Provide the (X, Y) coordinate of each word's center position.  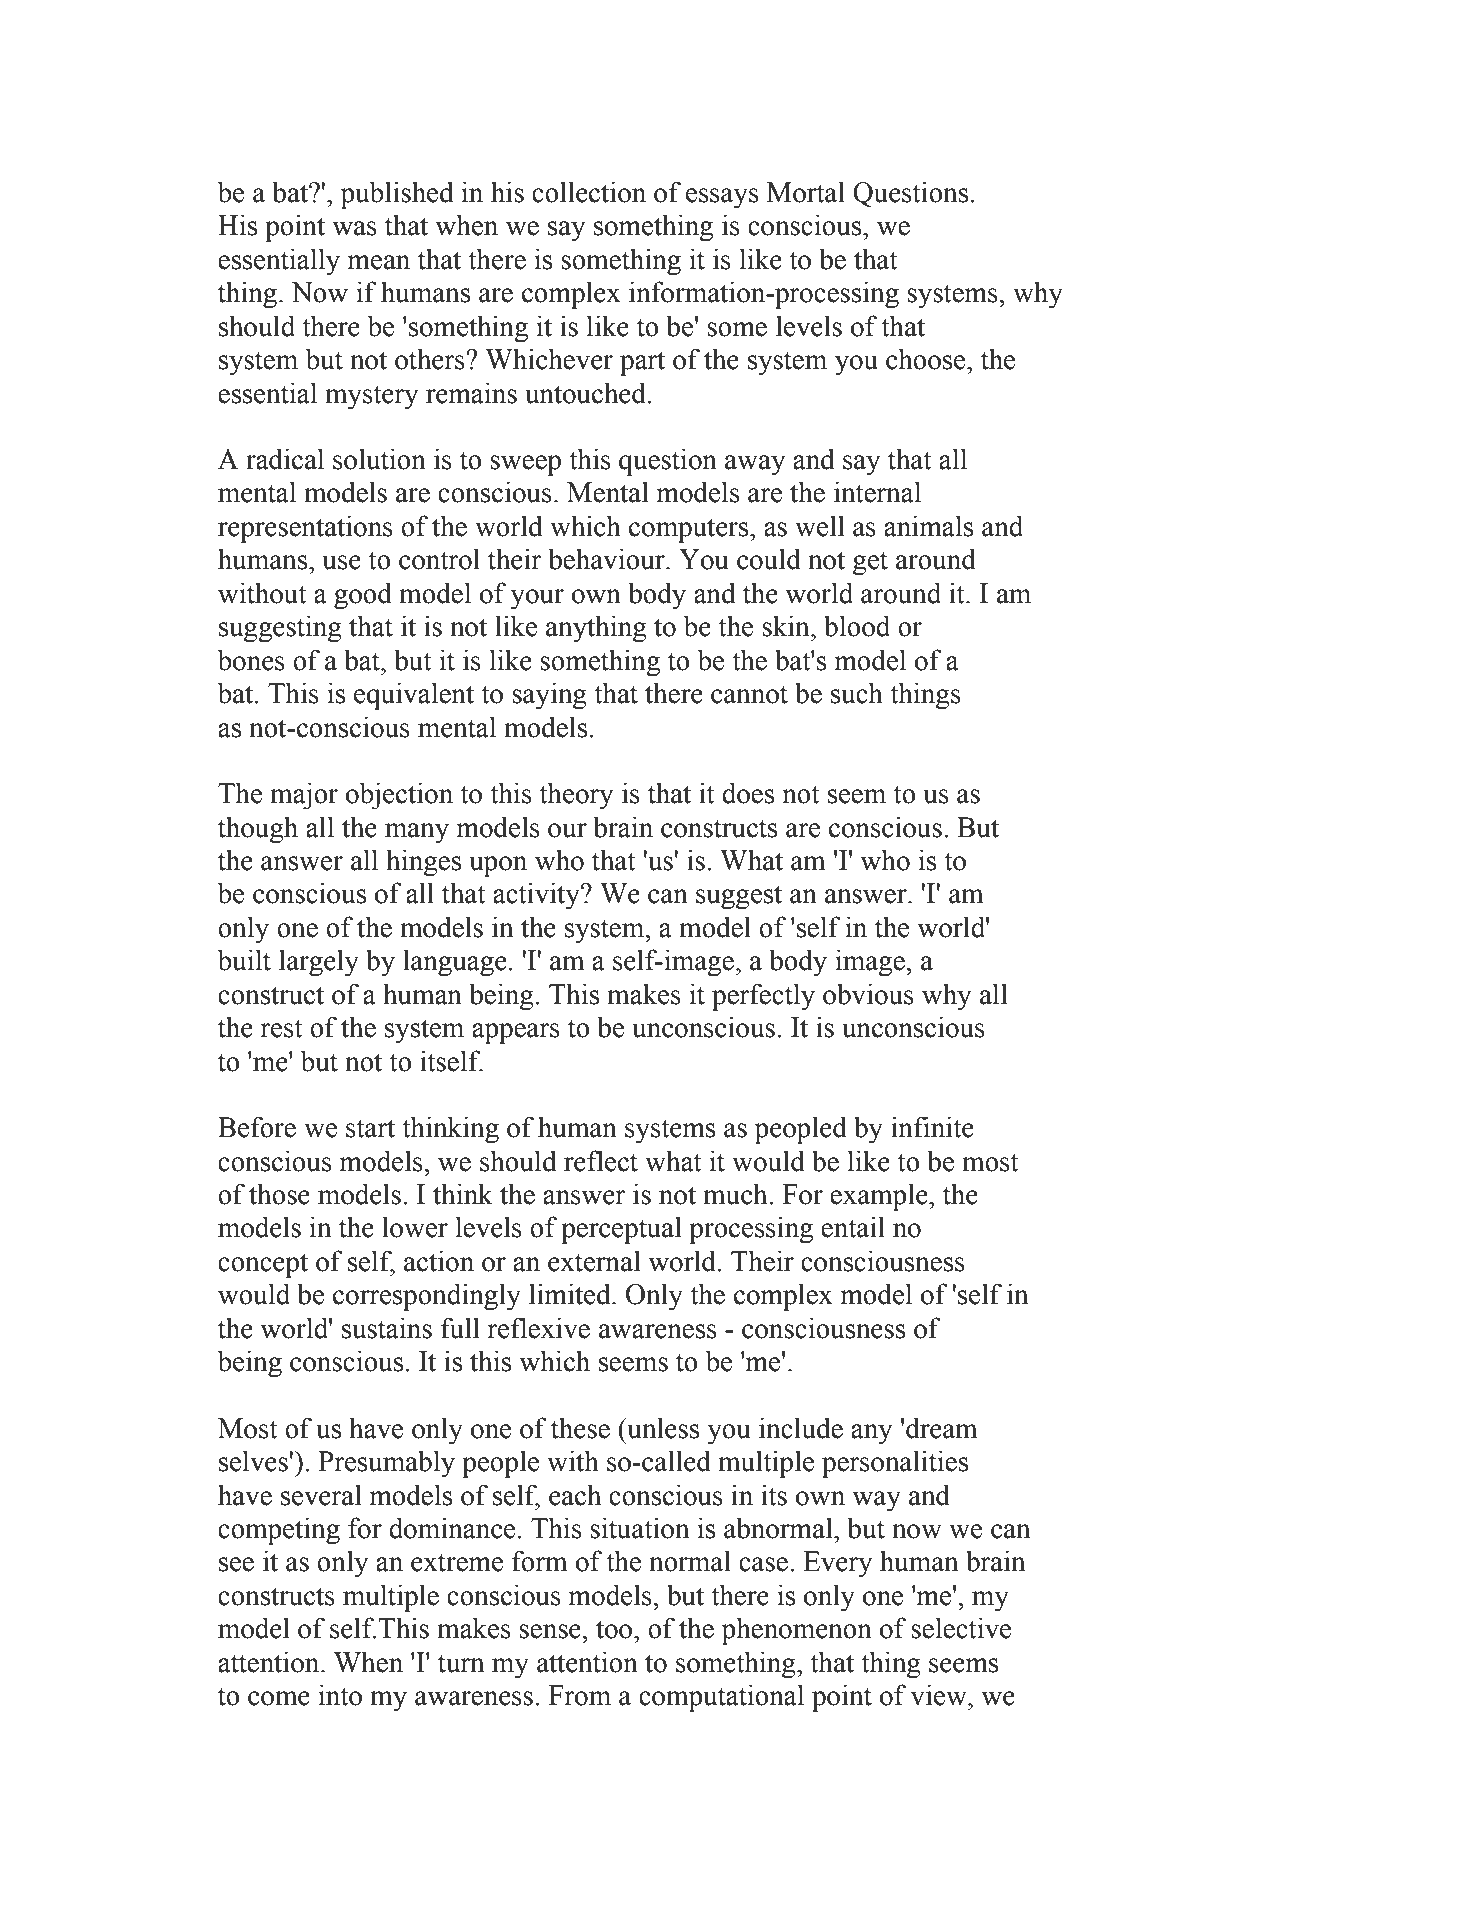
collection (589, 192)
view (940, 1695)
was (354, 228)
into (340, 1695)
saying (549, 696)
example (880, 1197)
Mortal (806, 192)
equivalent (414, 696)
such (857, 693)
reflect (601, 1161)
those (279, 1194)
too (615, 1629)
